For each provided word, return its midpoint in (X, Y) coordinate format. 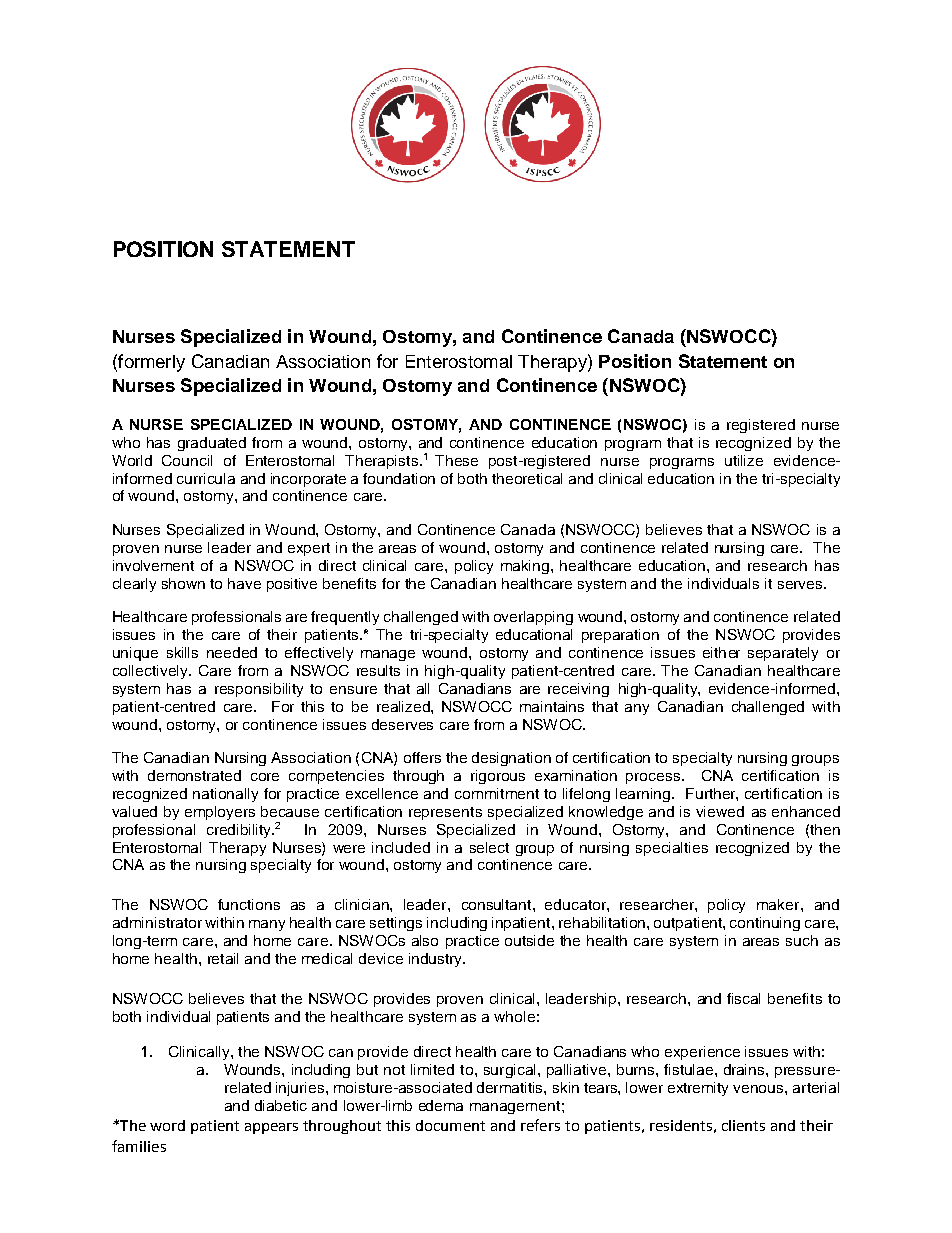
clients (743, 1125)
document (450, 1125)
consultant (498, 904)
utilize (744, 460)
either (721, 652)
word (167, 1125)
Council (187, 460)
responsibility (259, 690)
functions (249, 904)
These (456, 460)
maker (779, 904)
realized (404, 706)
